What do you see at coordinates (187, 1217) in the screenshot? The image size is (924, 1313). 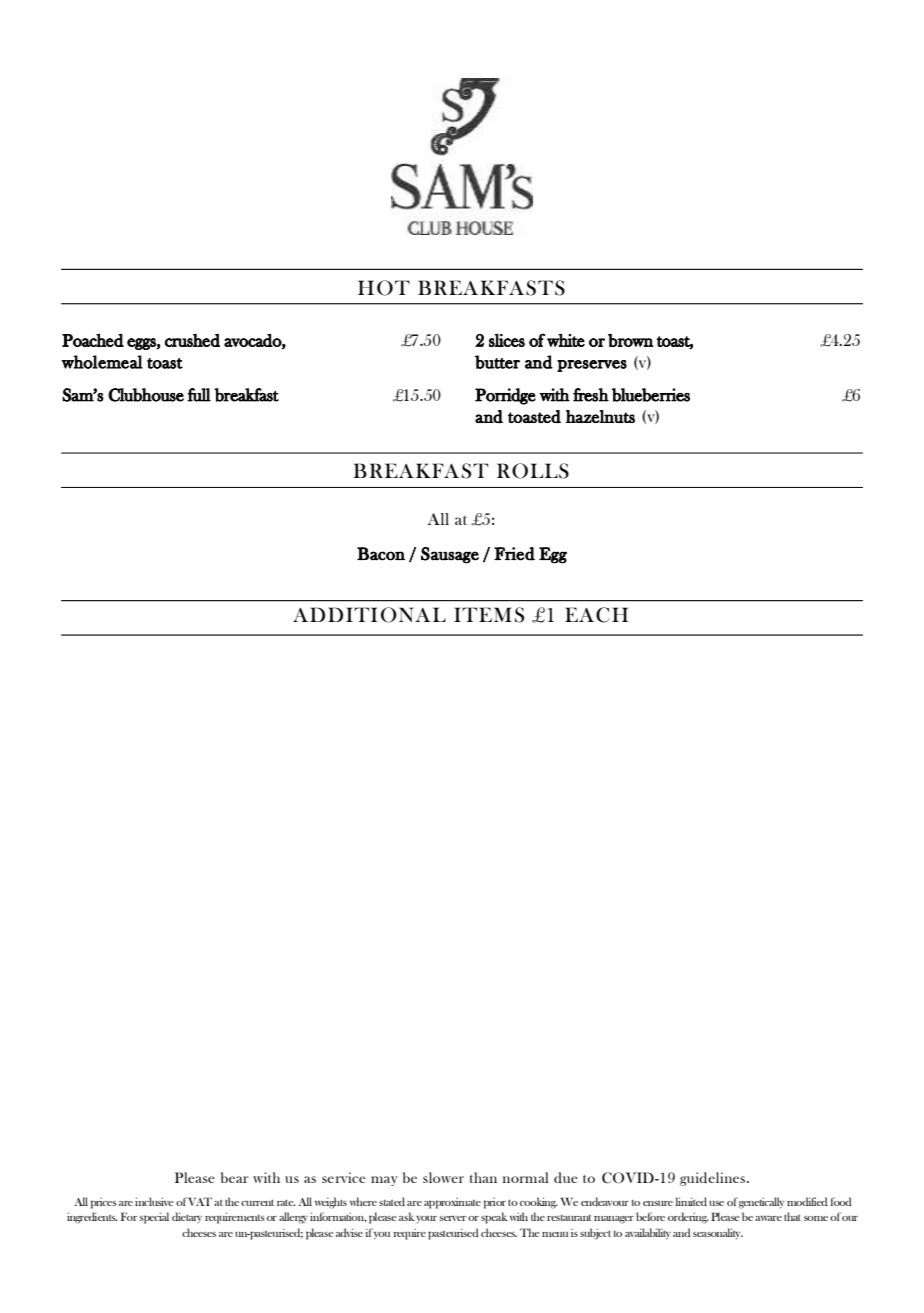 I see `dietary` at bounding box center [187, 1217].
